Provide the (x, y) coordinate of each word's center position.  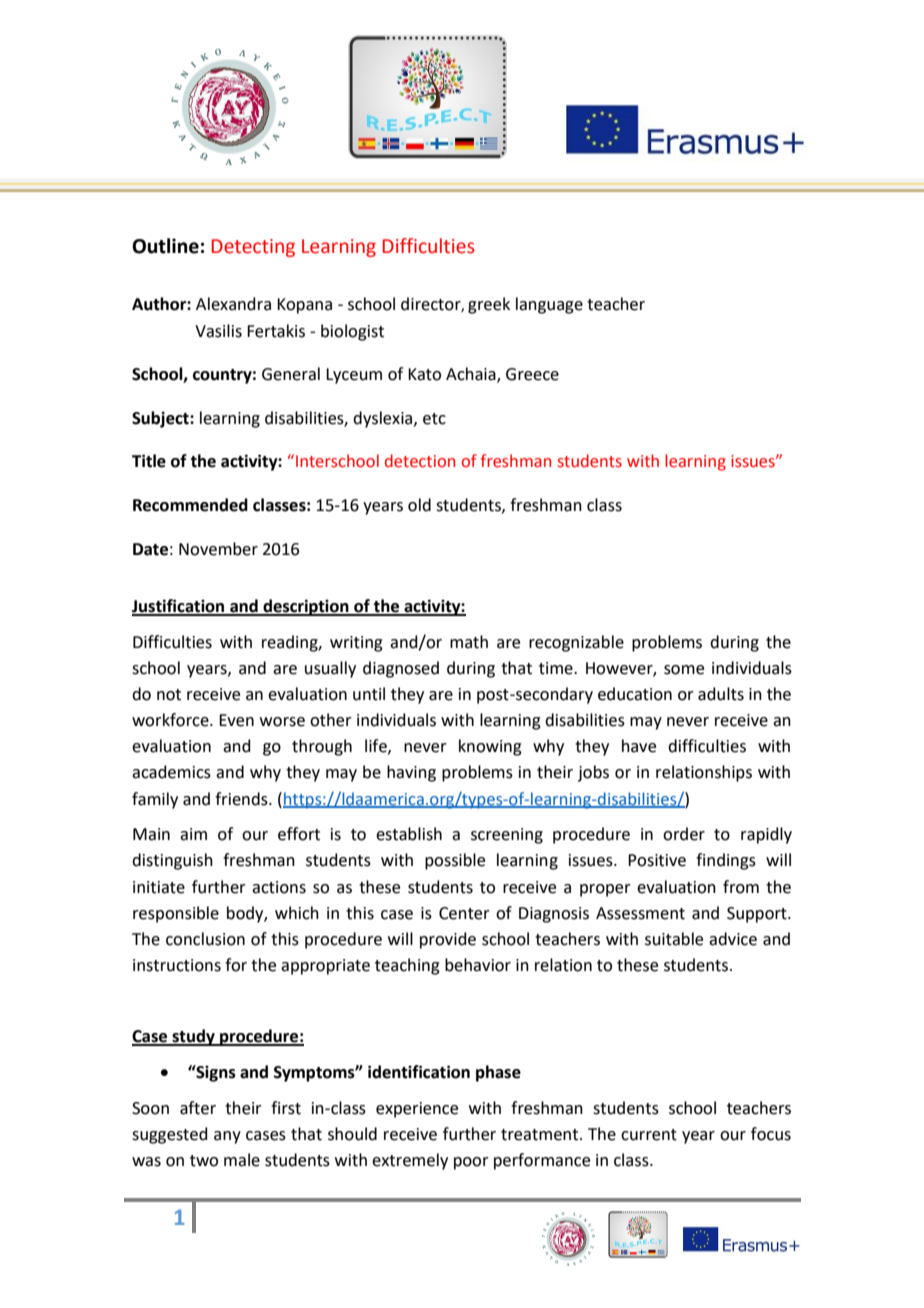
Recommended (190, 505)
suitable (674, 939)
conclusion (205, 939)
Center (464, 913)
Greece (532, 374)
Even (236, 720)
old (419, 505)
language (549, 305)
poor (471, 1163)
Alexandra (233, 304)
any (227, 1137)
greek (489, 305)
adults (721, 694)
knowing (490, 747)
